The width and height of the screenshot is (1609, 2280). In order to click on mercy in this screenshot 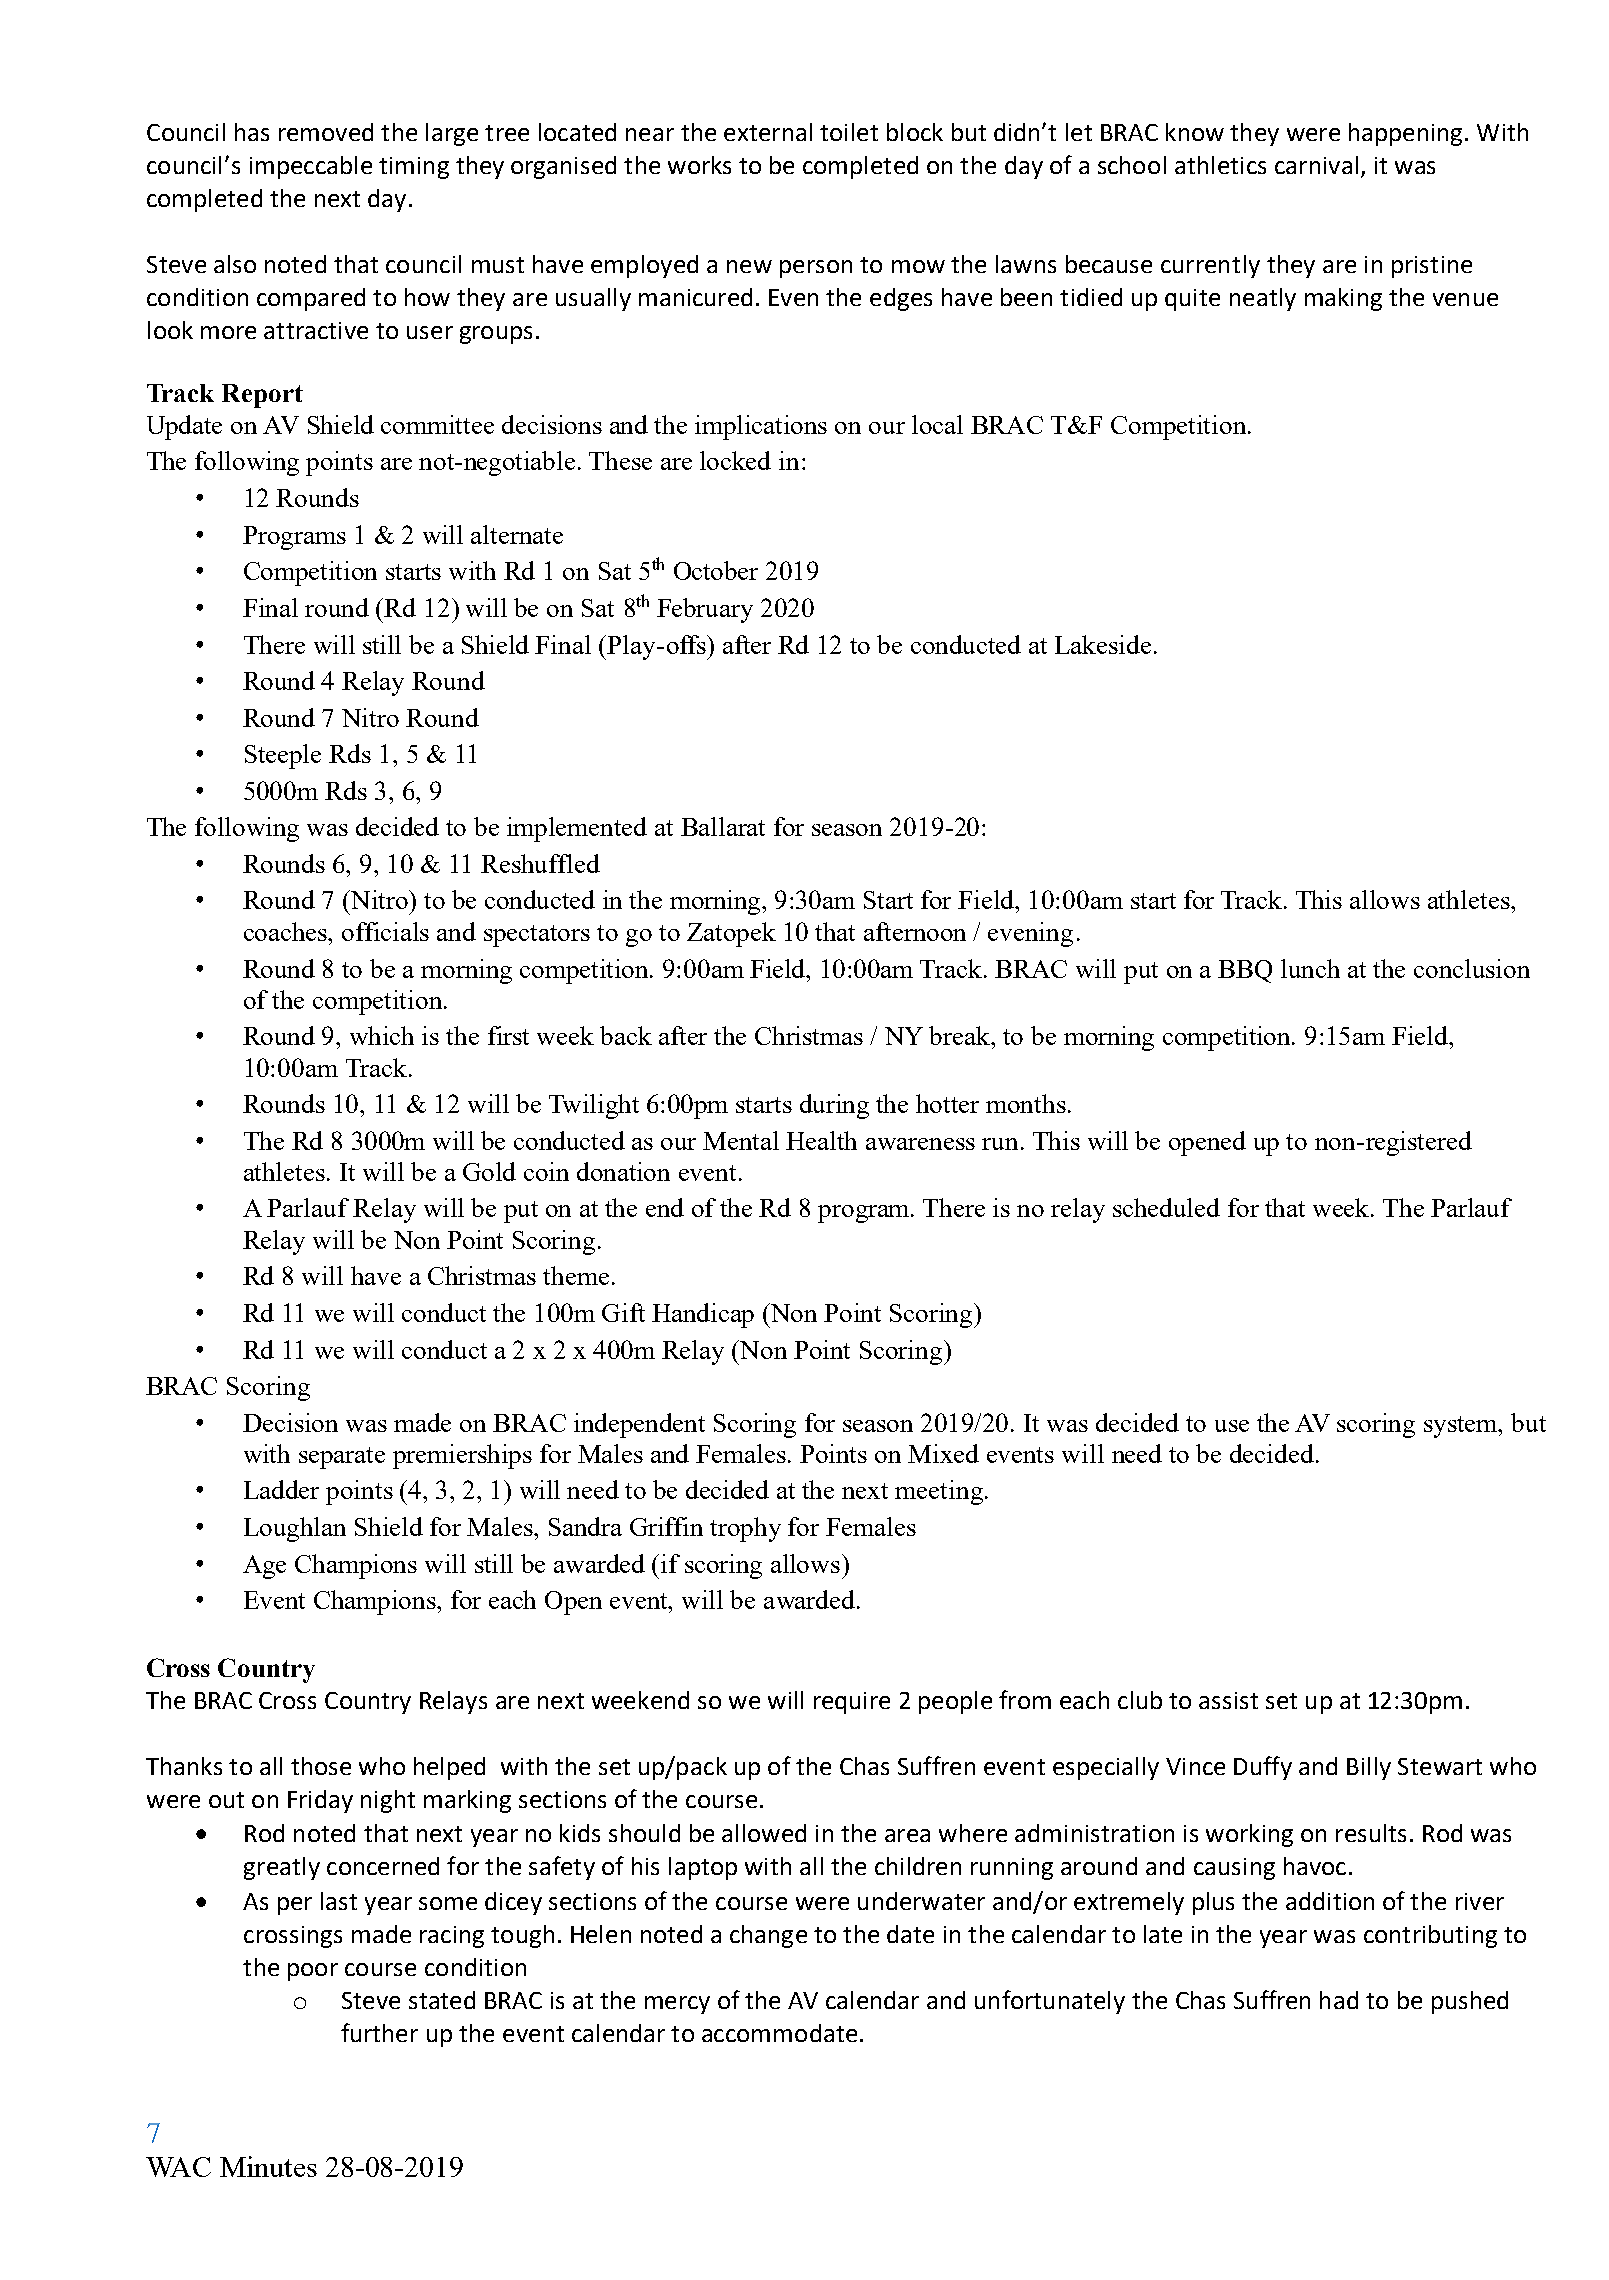, I will do `click(677, 2005)`.
